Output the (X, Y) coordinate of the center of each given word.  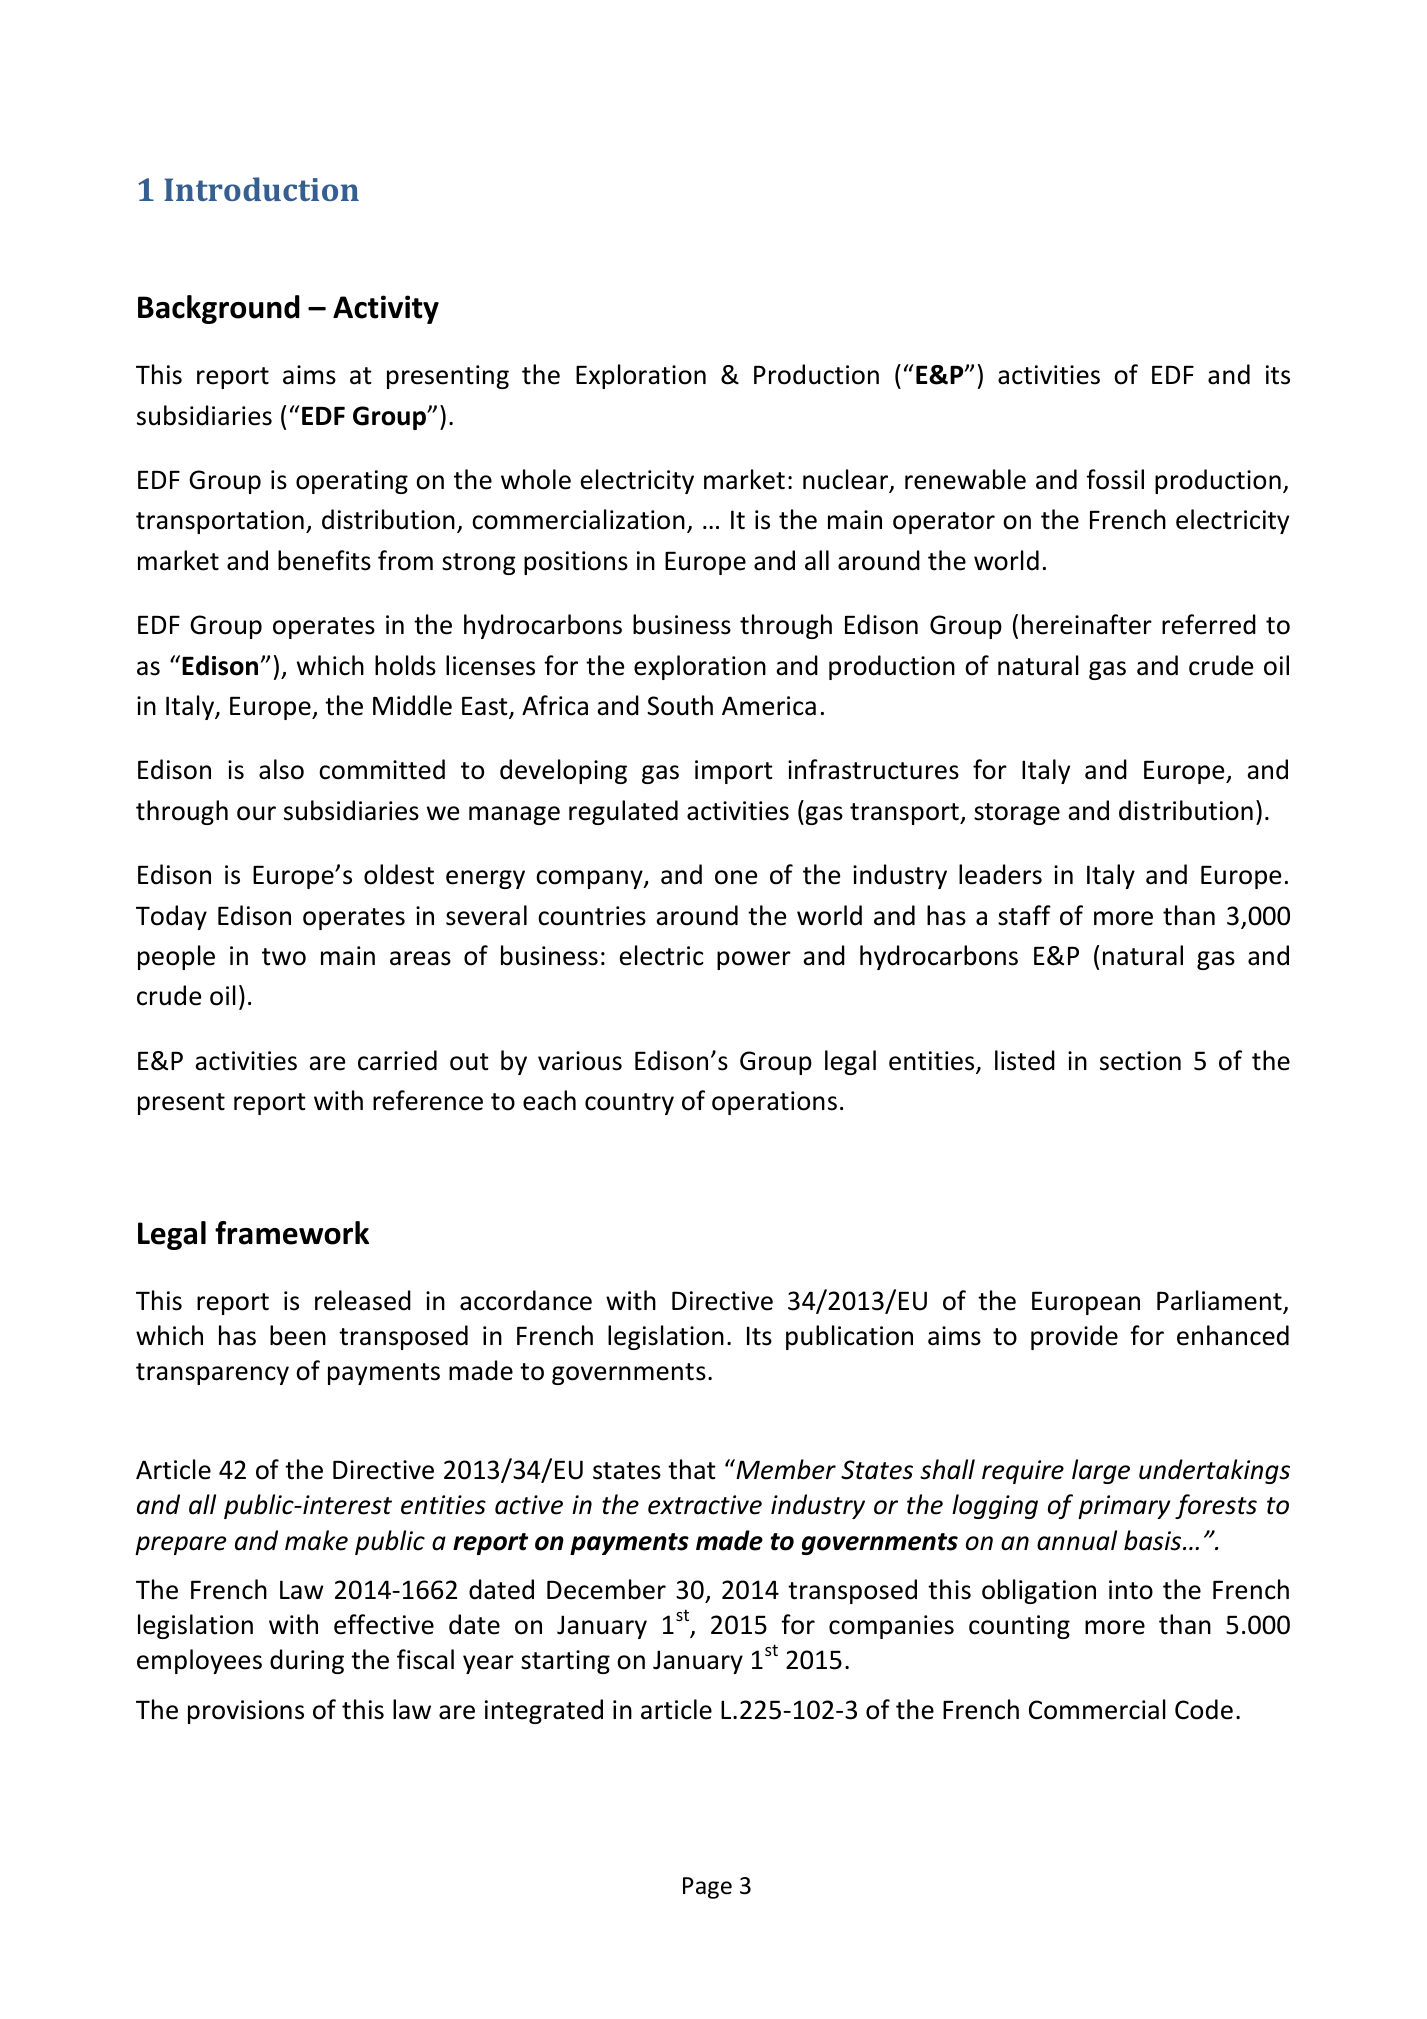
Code (1204, 1709)
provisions (246, 1712)
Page (707, 1888)
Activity (386, 309)
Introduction (261, 189)
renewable (965, 479)
